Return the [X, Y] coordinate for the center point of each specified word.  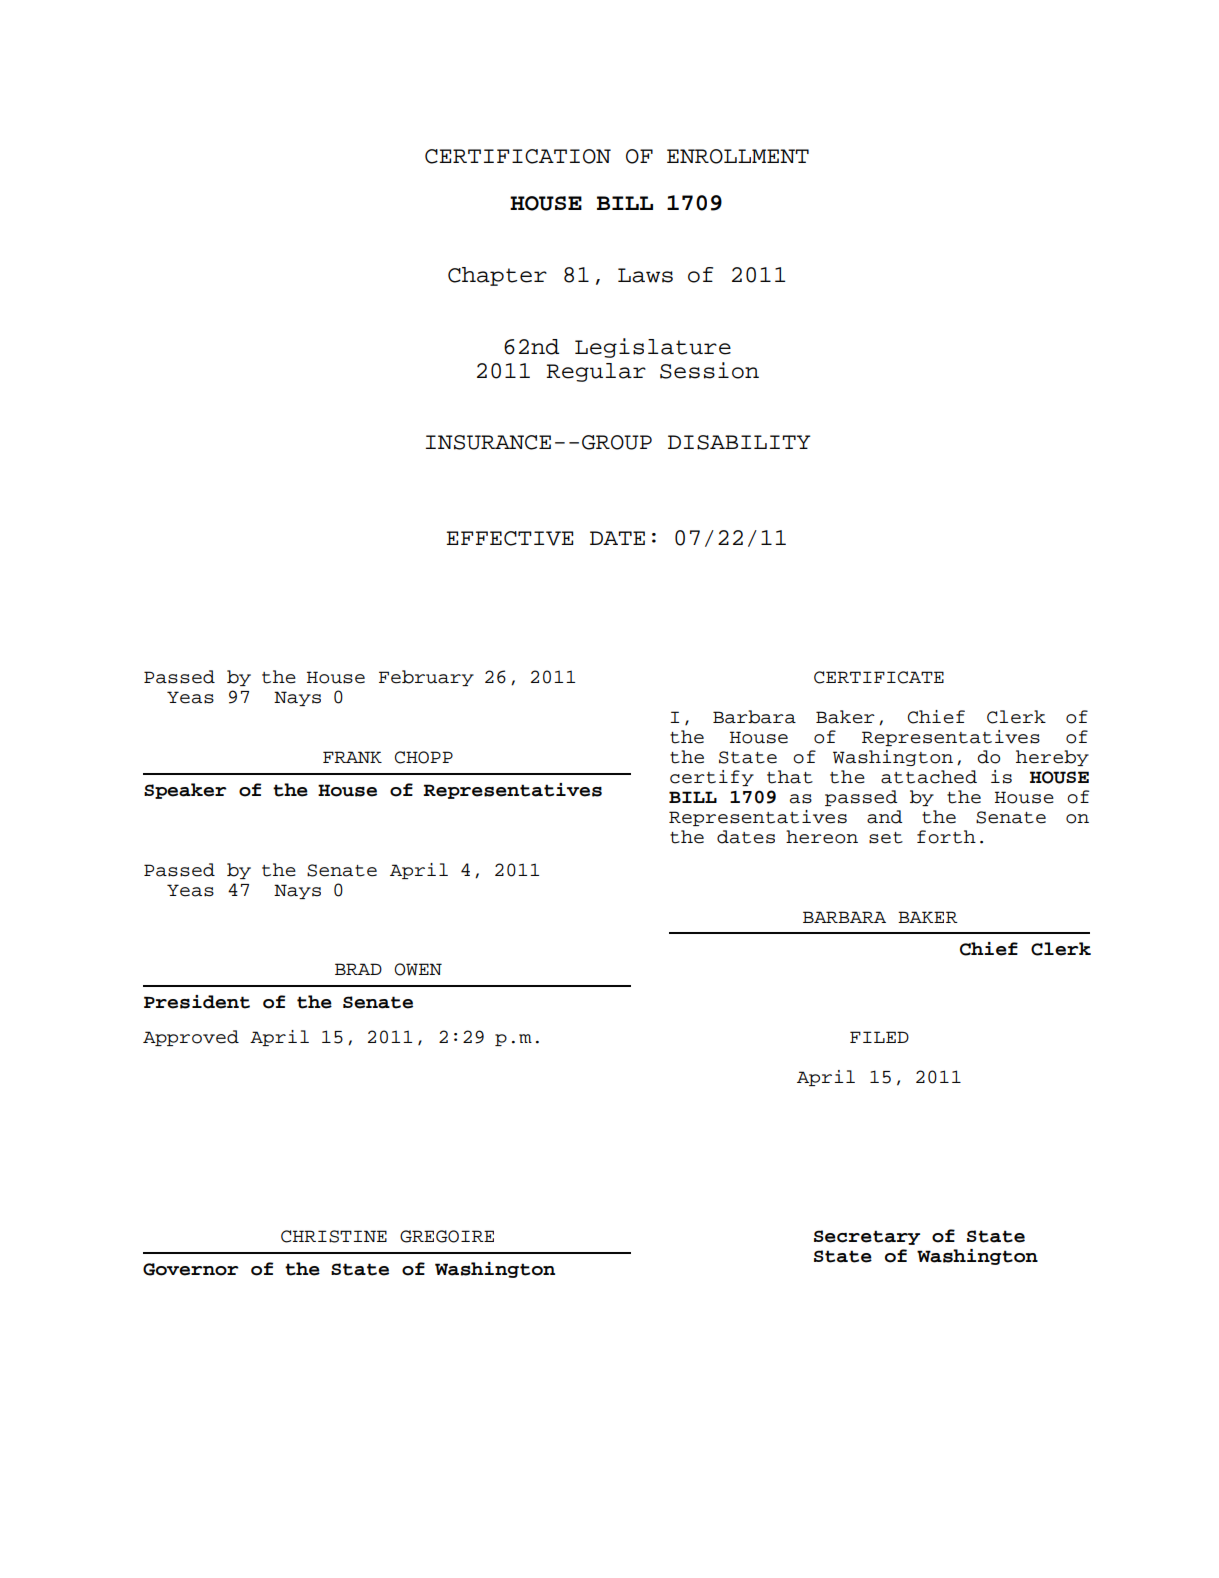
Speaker [185, 791]
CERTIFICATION [518, 156]
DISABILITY [739, 442]
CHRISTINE [334, 1236]
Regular [596, 372]
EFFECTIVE [509, 538]
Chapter [497, 276]
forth [946, 837]
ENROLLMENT [738, 156]
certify [712, 778]
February [426, 678]
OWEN [418, 969]
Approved [191, 1038]
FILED [879, 1037]
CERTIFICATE [879, 677]
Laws [645, 275]
